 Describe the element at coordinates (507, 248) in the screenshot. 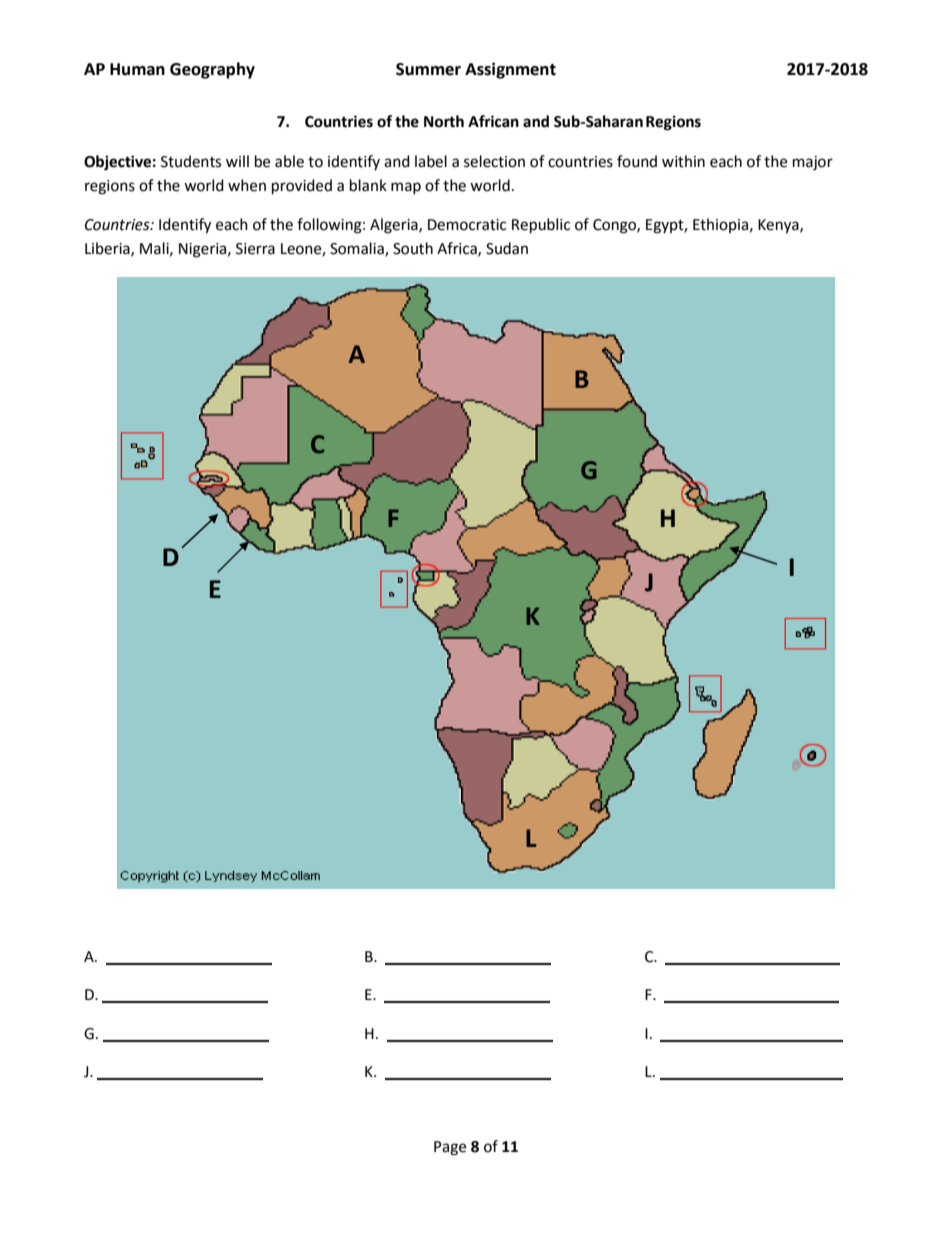

I see `Sudan` at that location.
